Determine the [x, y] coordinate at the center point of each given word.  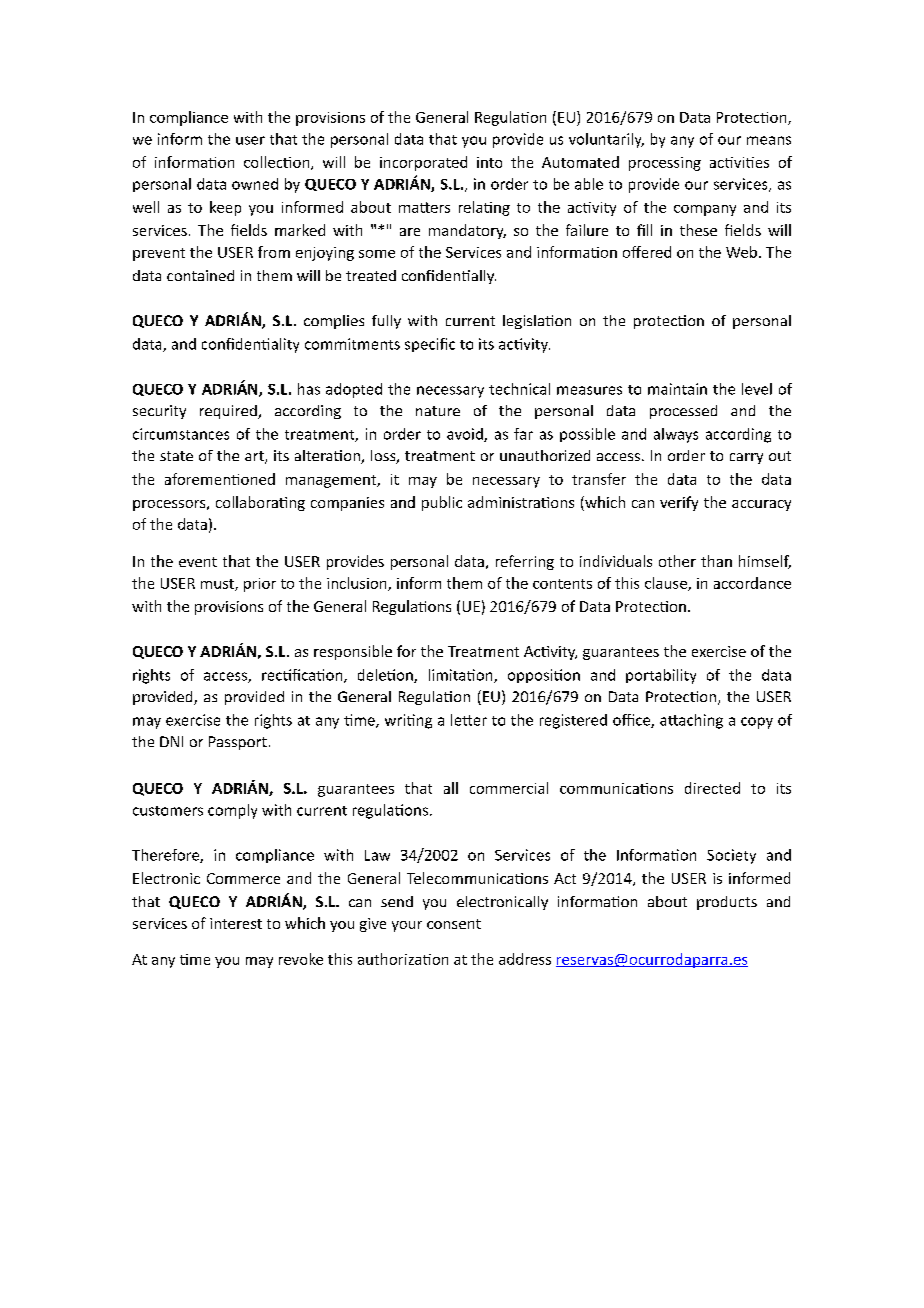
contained [200, 275]
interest [236, 923]
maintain [677, 389]
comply [232, 811]
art [255, 457]
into [489, 162]
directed [712, 788]
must [218, 585]
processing [665, 164]
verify [679, 503]
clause [667, 584]
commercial [509, 788]
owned [255, 184]
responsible [353, 652]
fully [386, 322]
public [442, 503]
